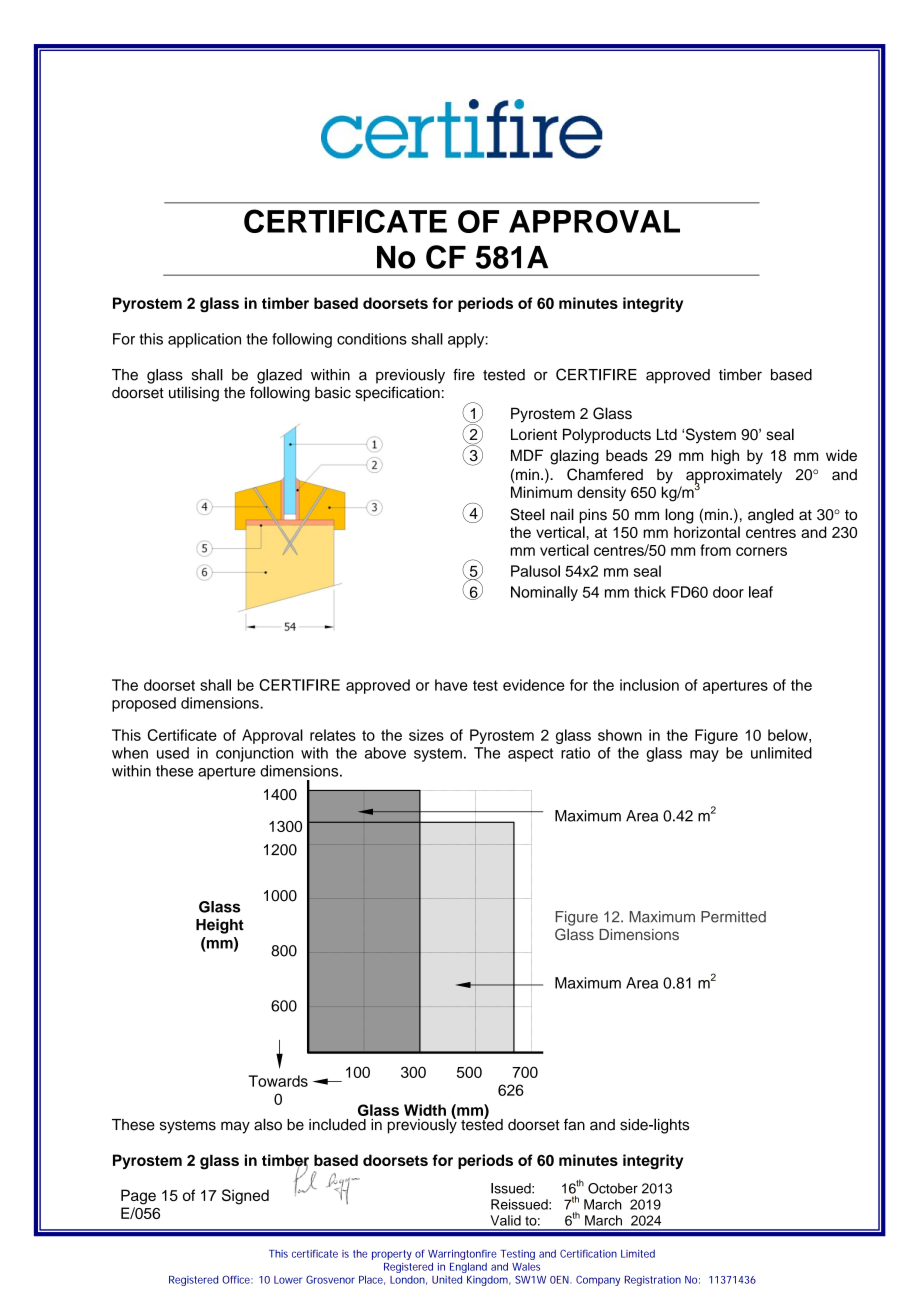 Image resolution: width=924 pixels, height=1308 pixels. Describe the element at coordinates (667, 434) in the page. I see `Ltd` at that location.
